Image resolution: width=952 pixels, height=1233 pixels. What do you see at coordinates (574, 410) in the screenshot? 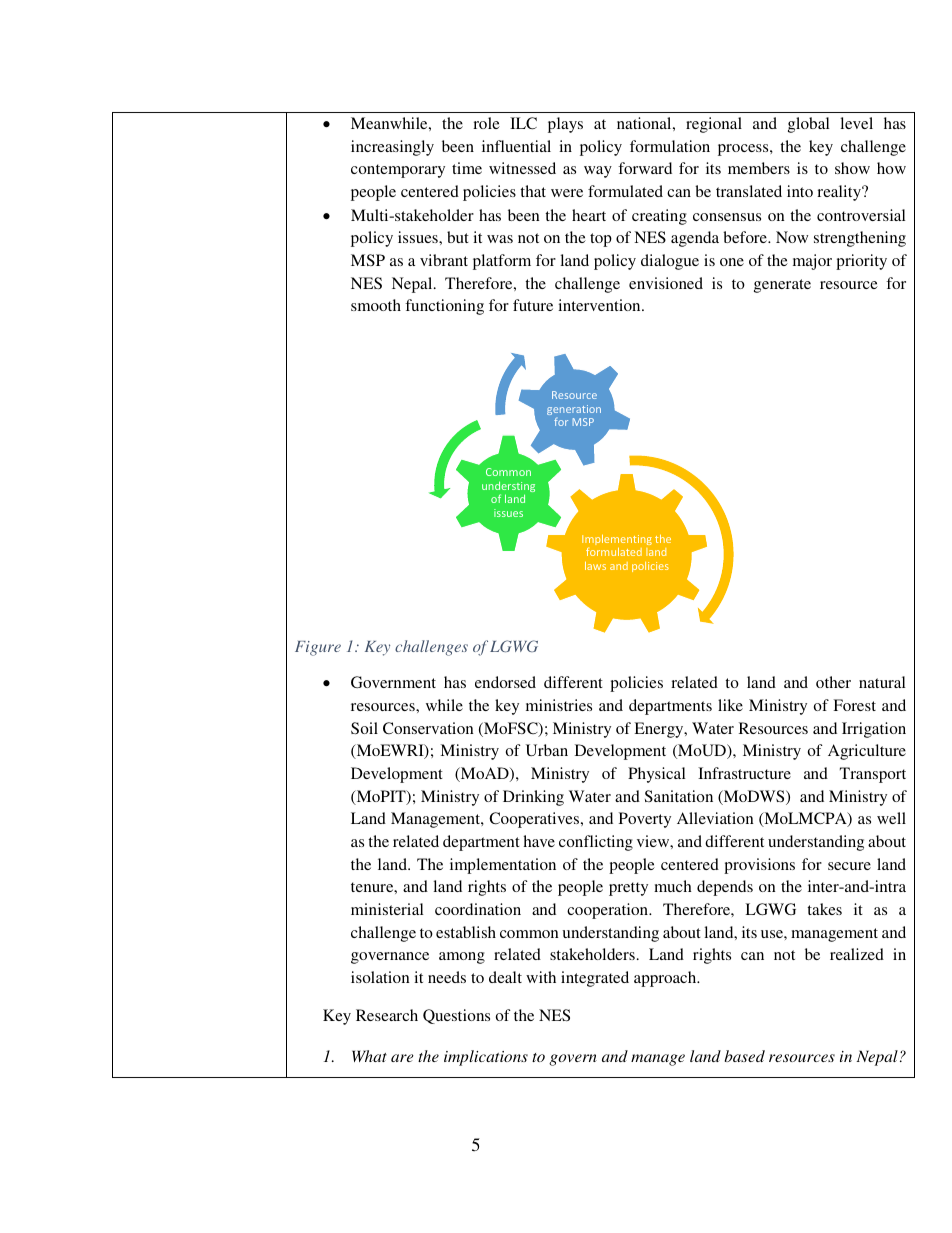
I see `generation` at bounding box center [574, 410].
